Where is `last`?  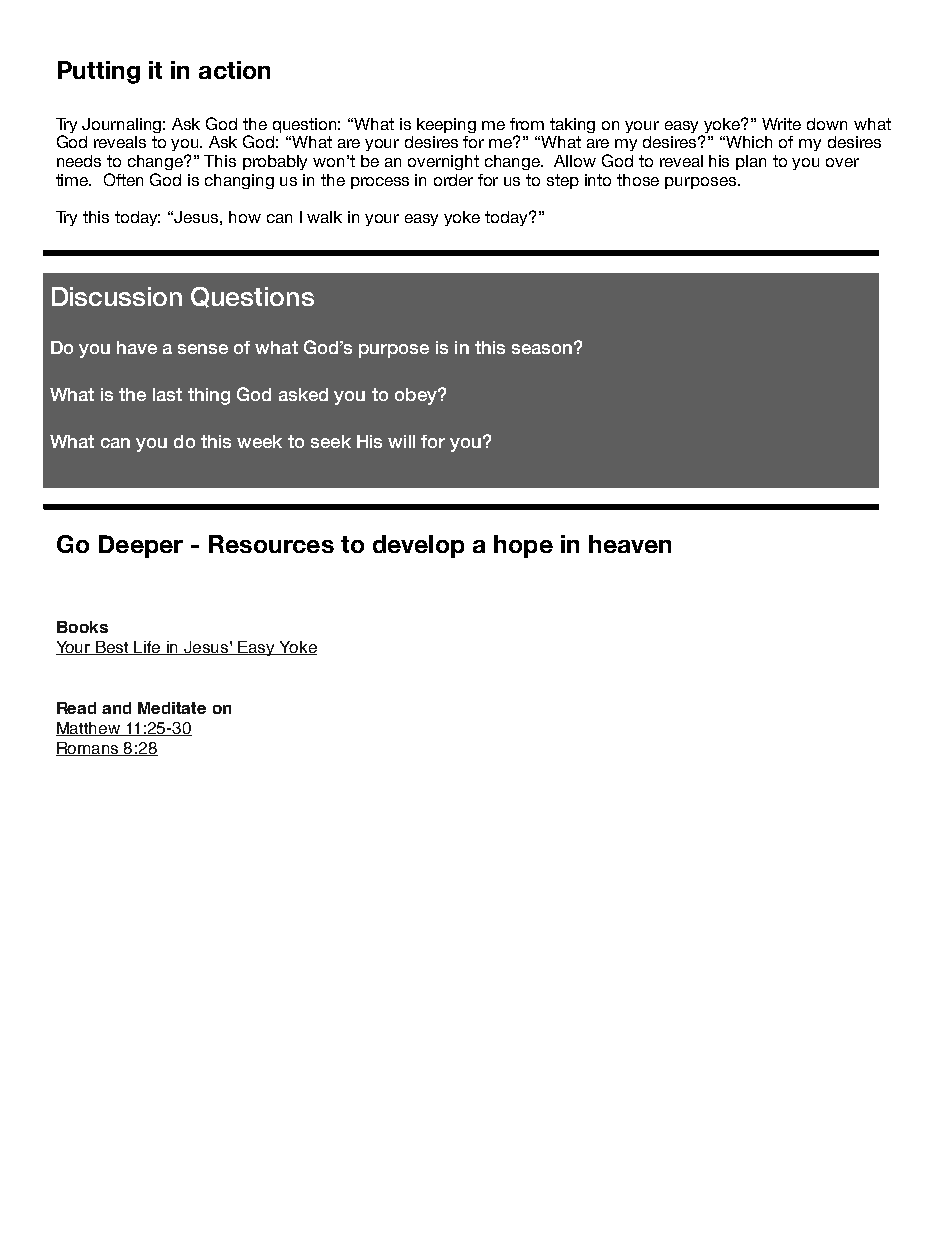 last is located at coordinates (167, 394).
